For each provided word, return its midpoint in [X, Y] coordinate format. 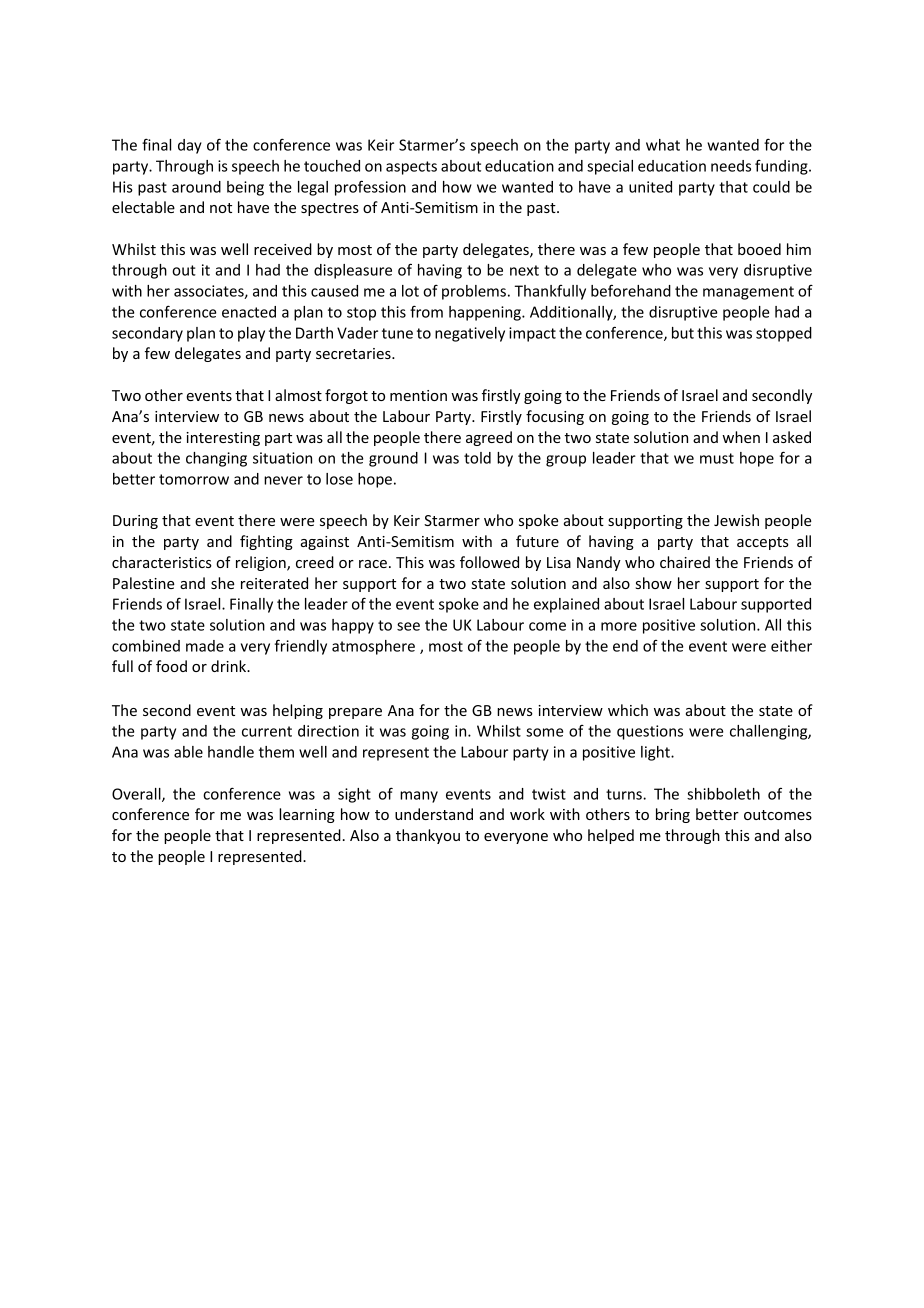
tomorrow [194, 479]
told [477, 458]
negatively [470, 334]
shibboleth [723, 794]
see [408, 626]
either [791, 646]
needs [731, 166]
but [683, 333]
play [251, 334]
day [190, 146]
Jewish [736, 520]
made [205, 646]
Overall [137, 795]
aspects [411, 168]
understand [434, 814]
